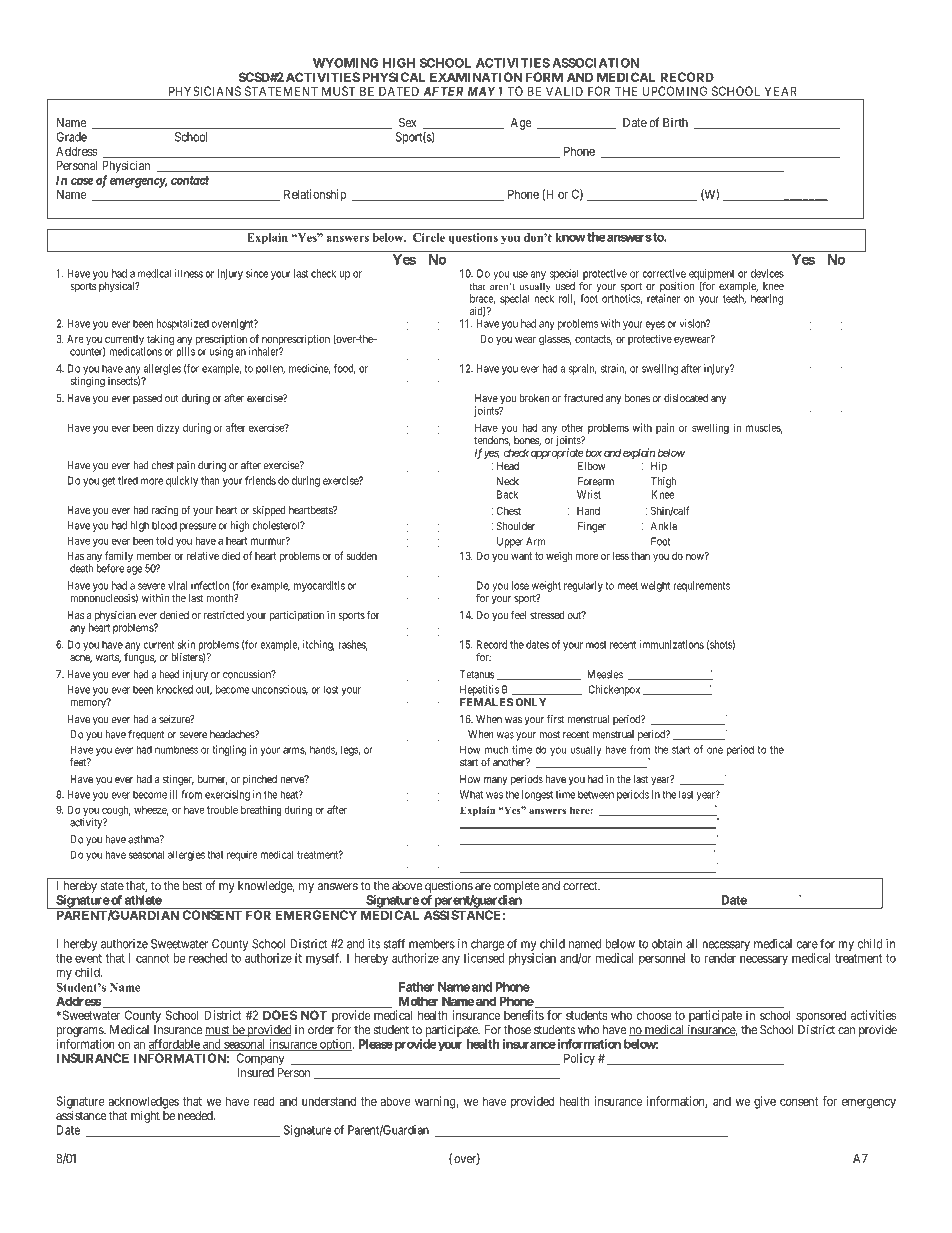 The height and width of the screenshot is (1233, 952). What do you see at coordinates (487, 945) in the screenshot?
I see `charge` at bounding box center [487, 945].
